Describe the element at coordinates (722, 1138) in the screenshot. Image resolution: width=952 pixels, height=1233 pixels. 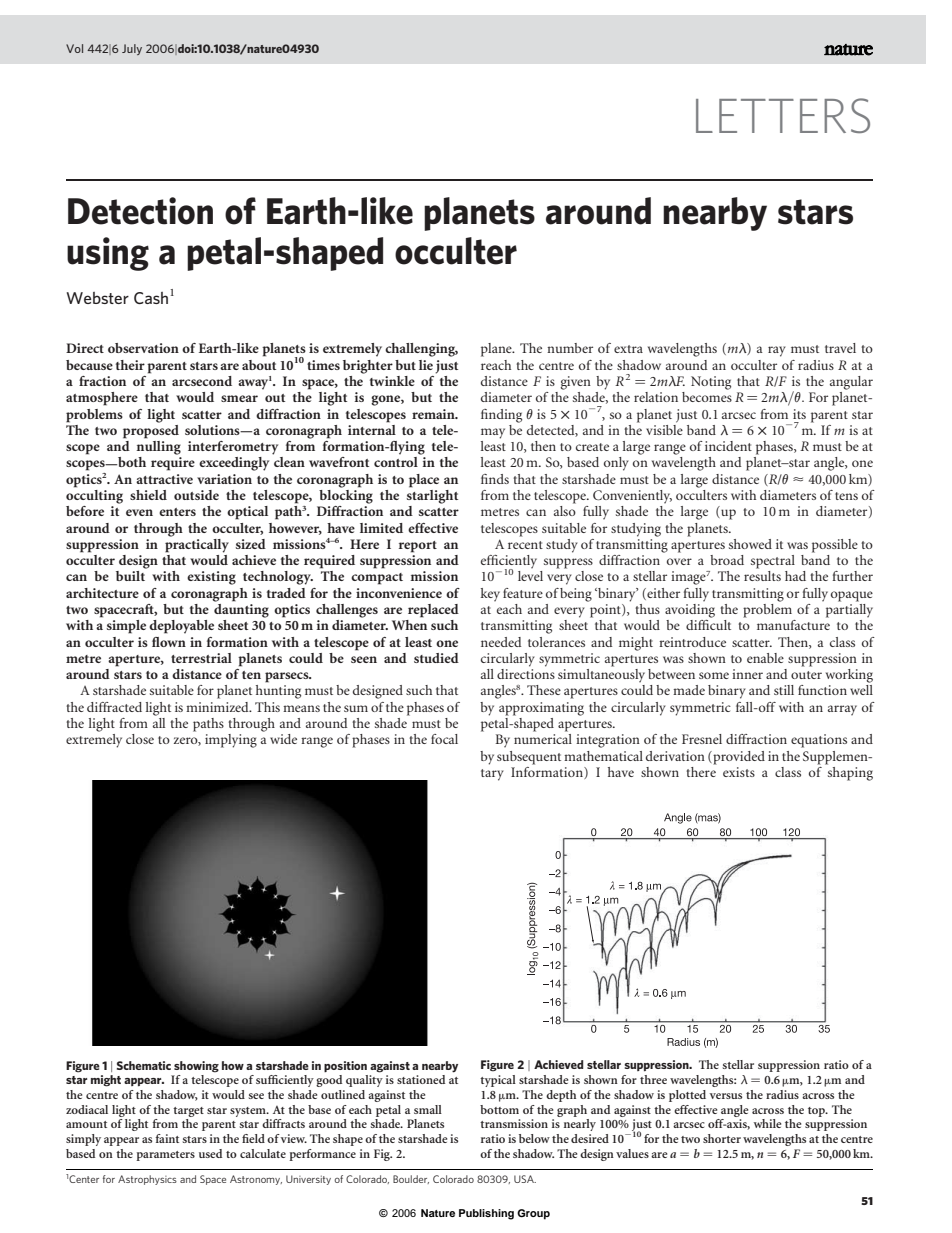
I see `shorter` at that location.
